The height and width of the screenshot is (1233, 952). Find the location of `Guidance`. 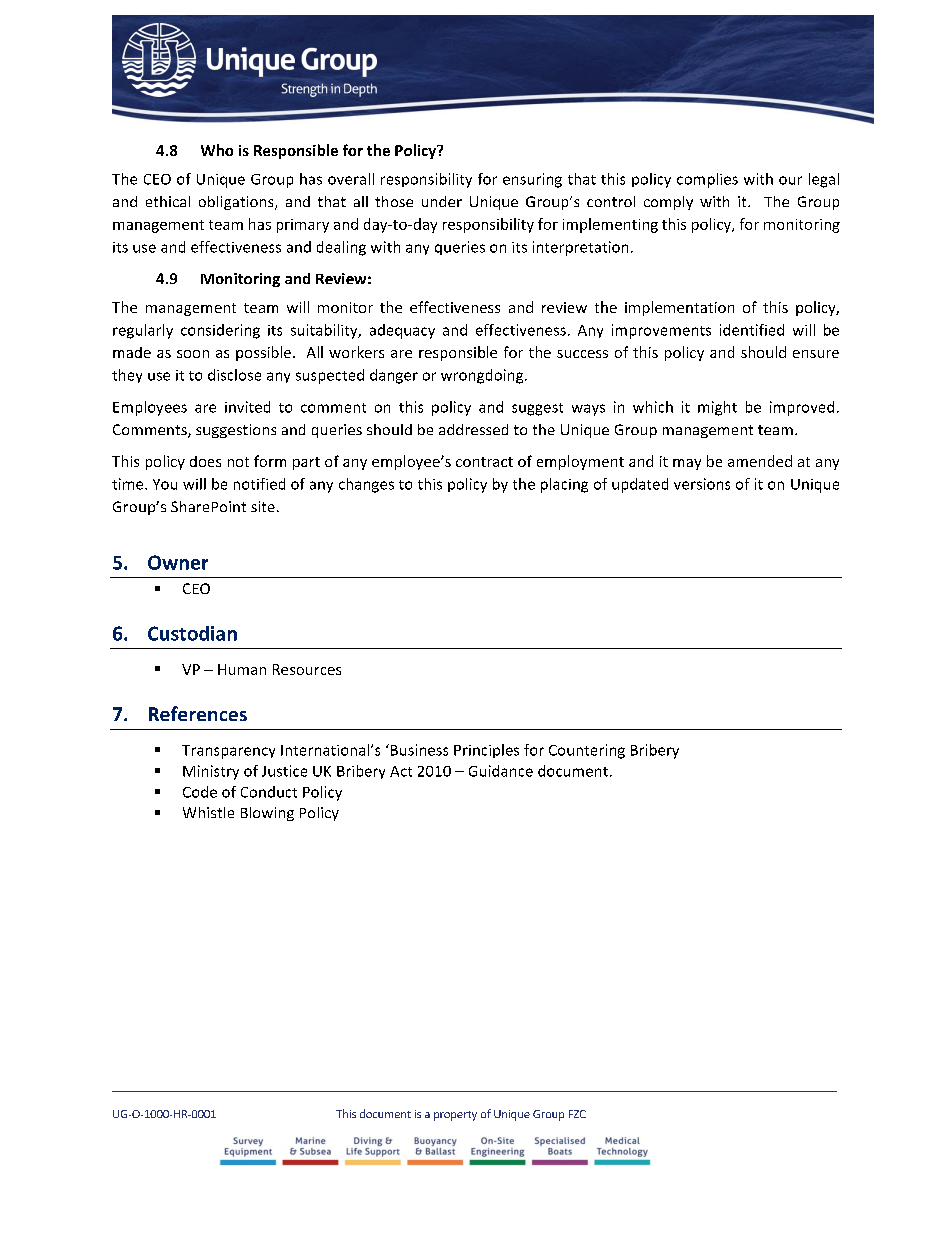

Guidance is located at coordinates (501, 771).
